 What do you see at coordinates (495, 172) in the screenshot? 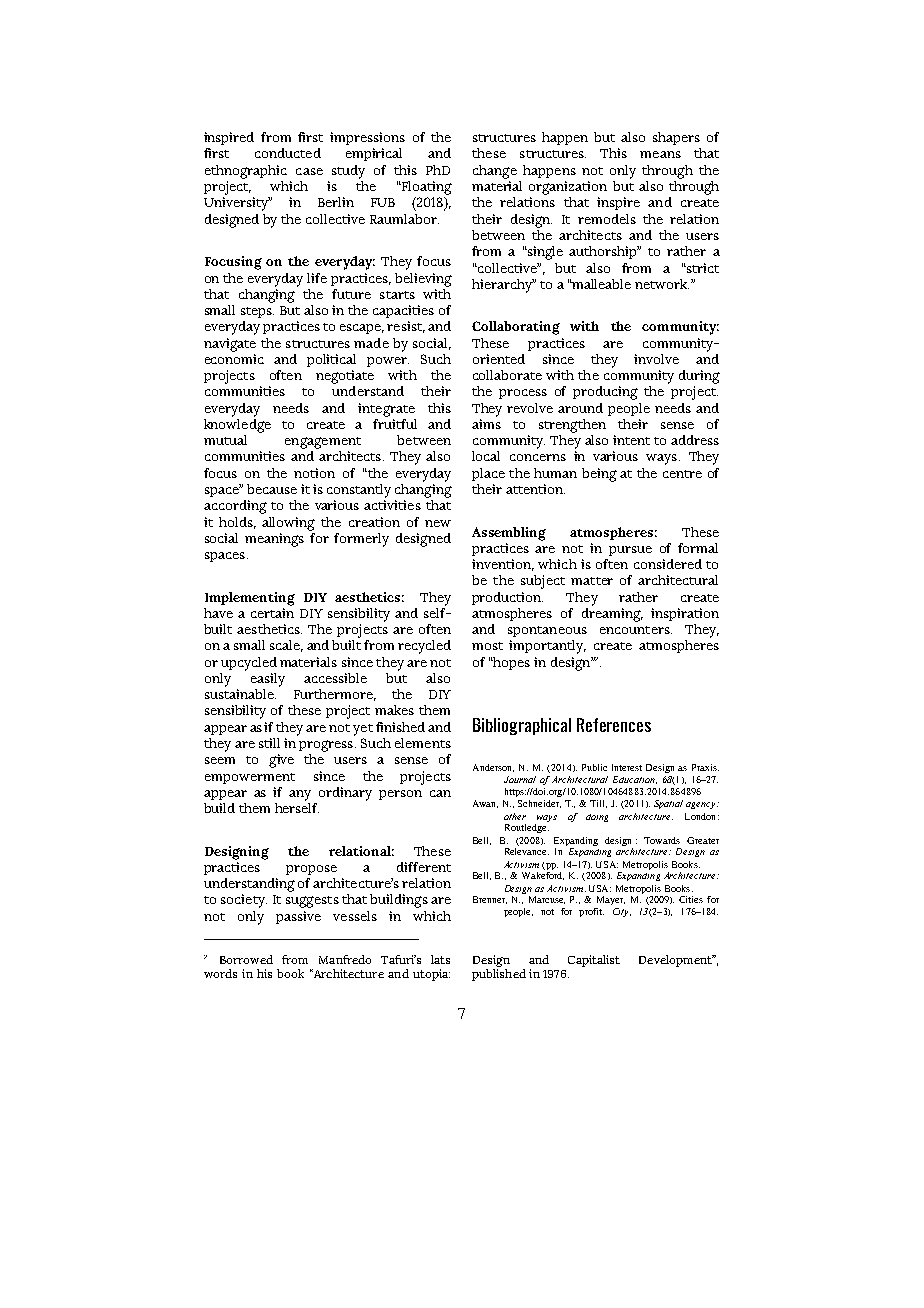
I see `change` at bounding box center [495, 172].
